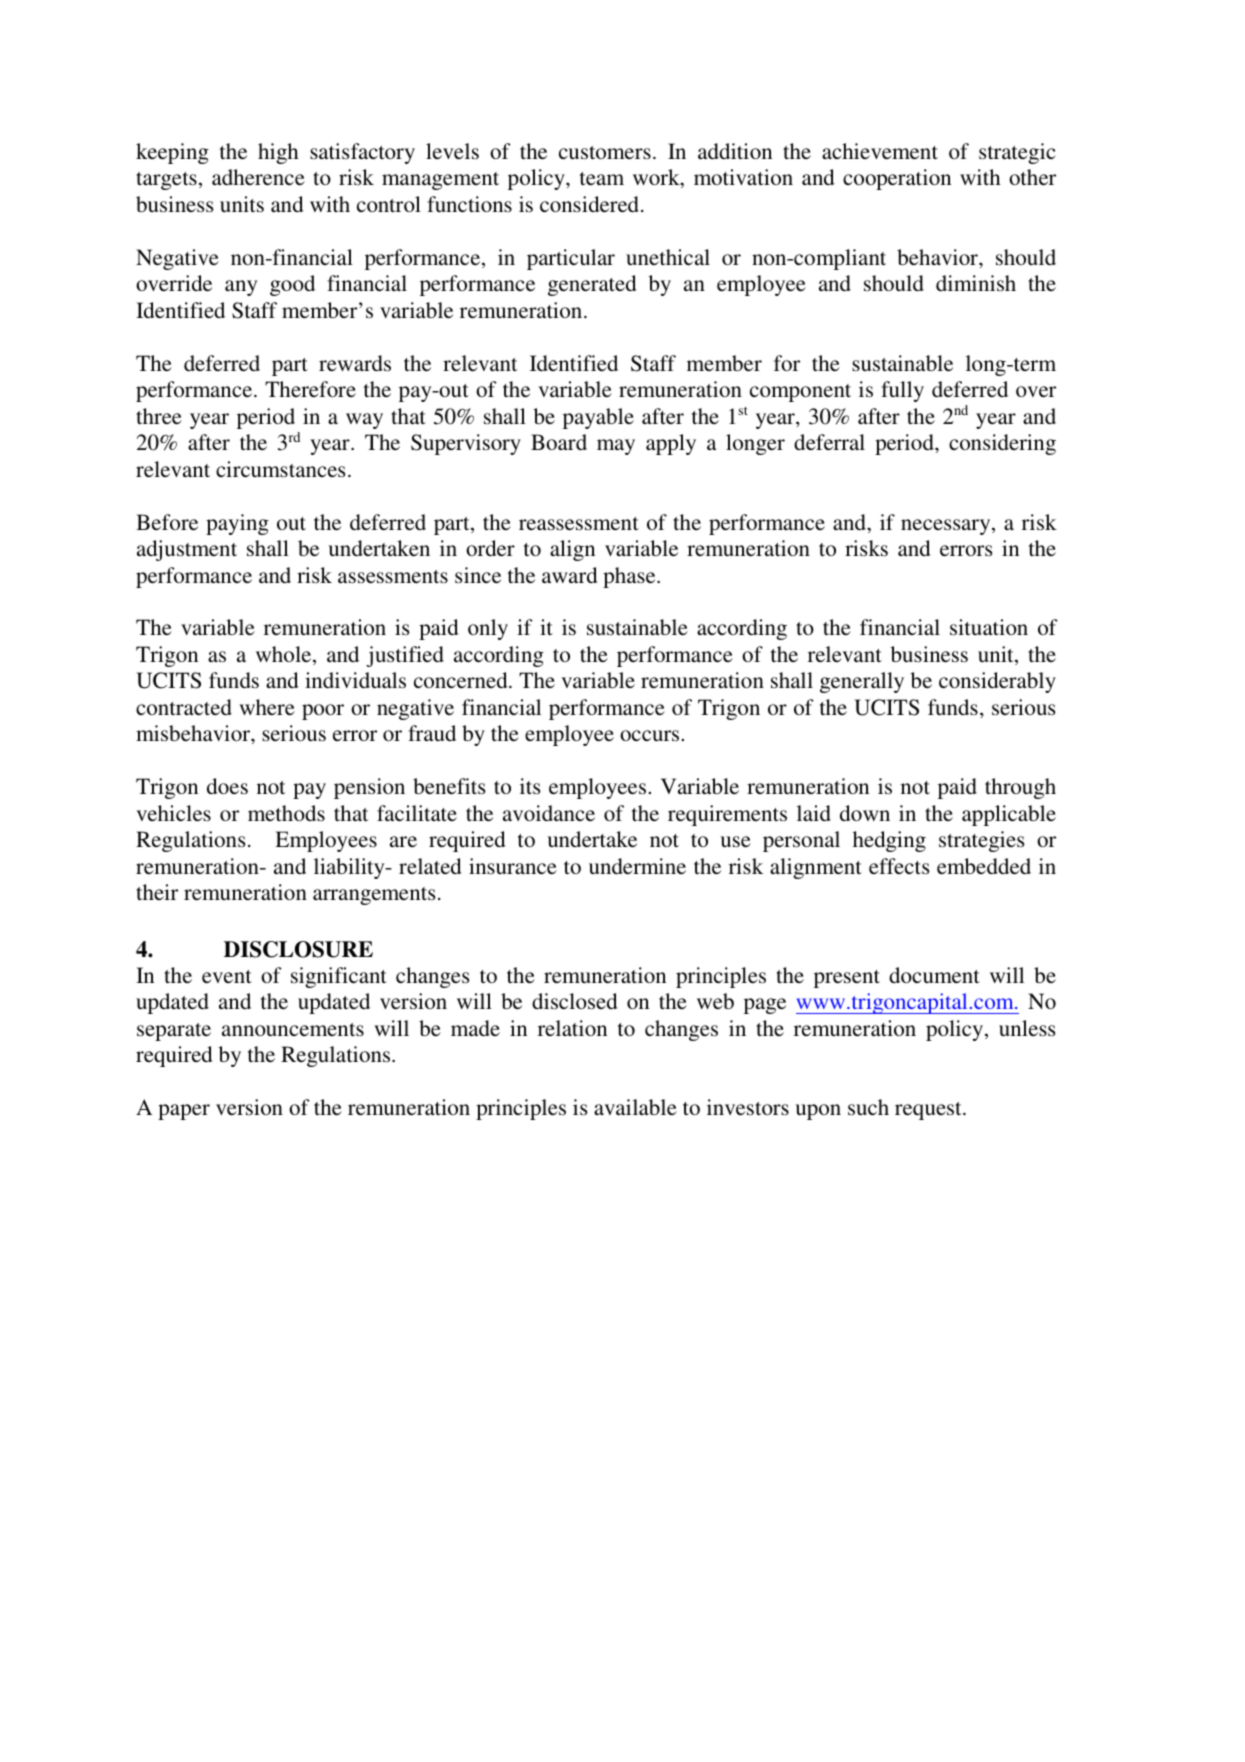 This screenshot has height=1762, width=1245. Describe the element at coordinates (865, 813) in the screenshot. I see `down` at that location.
